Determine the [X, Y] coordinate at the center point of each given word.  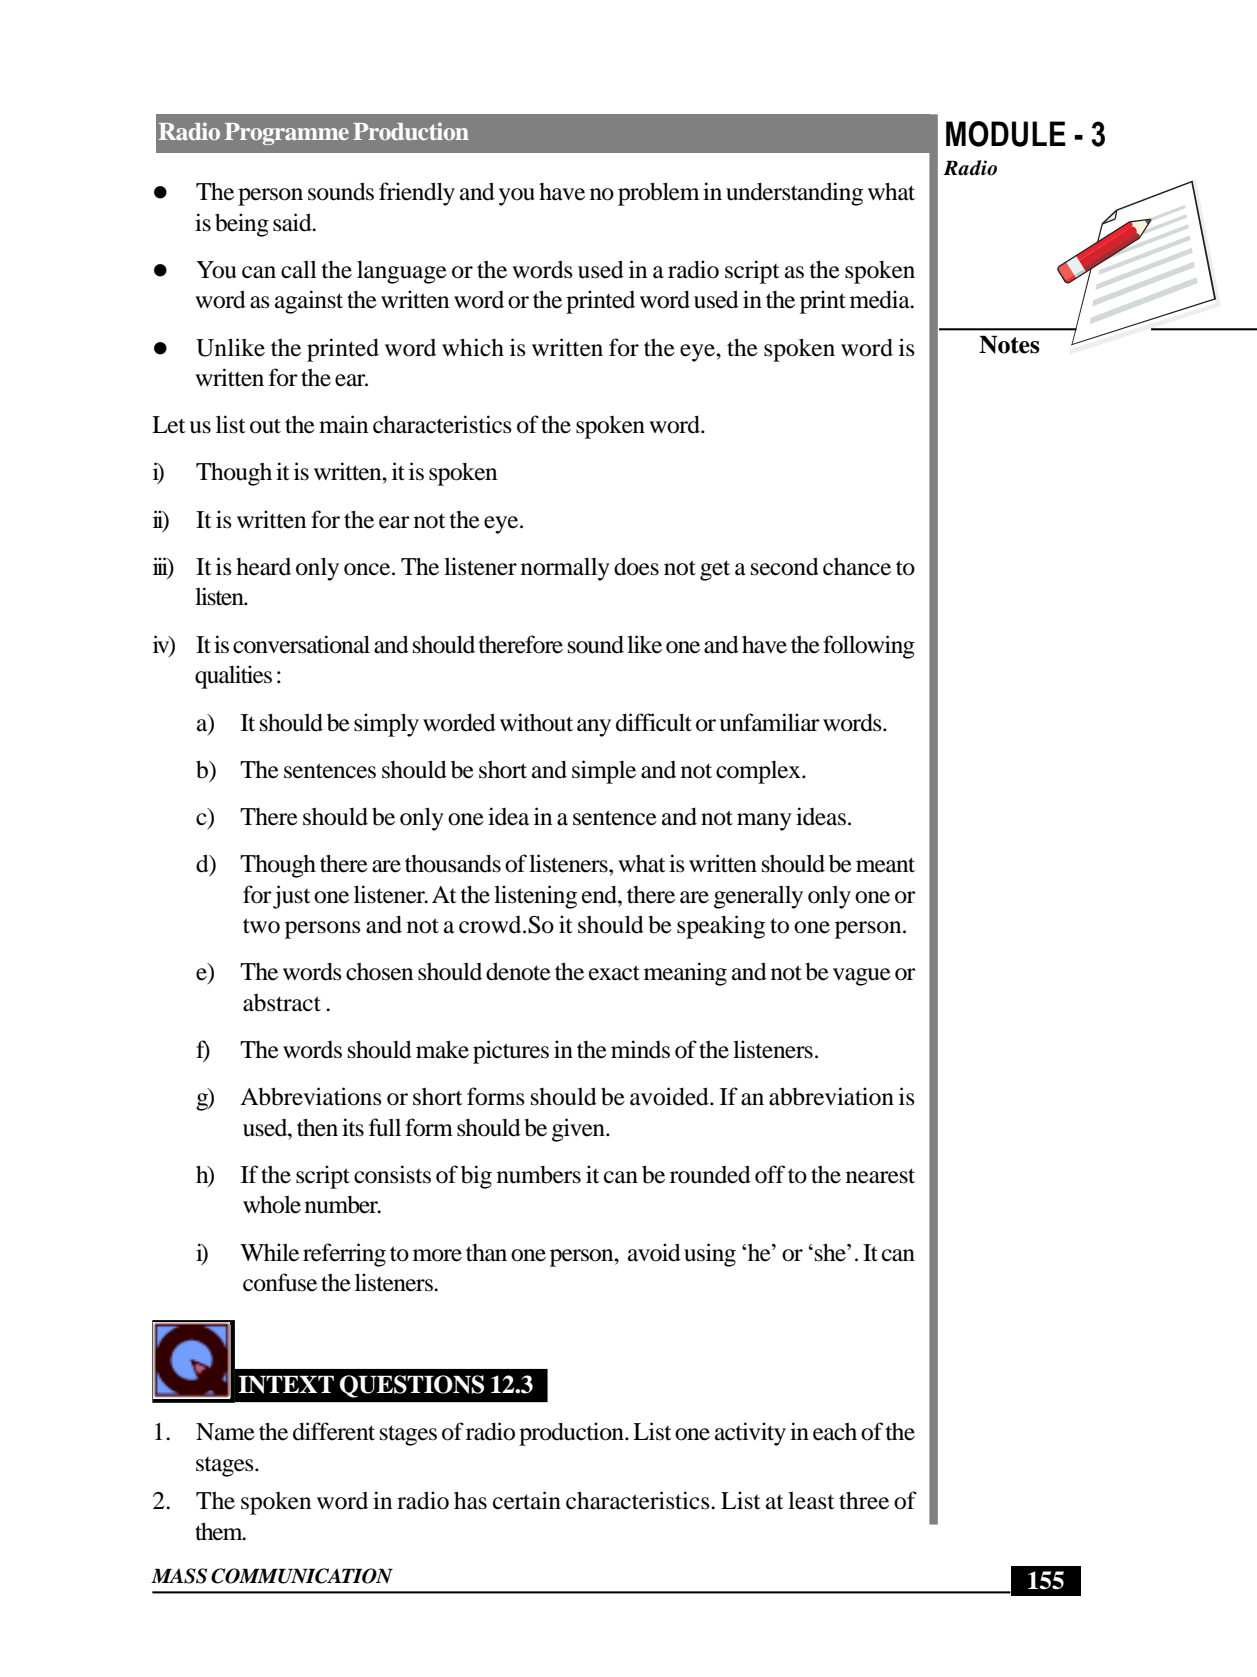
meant [885, 865]
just [292, 897]
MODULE [1006, 134]
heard [263, 567]
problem [658, 194]
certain [527, 1500]
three [864, 1500]
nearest [880, 1176]
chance [857, 567]
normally [565, 569]
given [579, 1130]
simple [604, 772]
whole [272, 1204]
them [220, 1531]
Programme [287, 134]
